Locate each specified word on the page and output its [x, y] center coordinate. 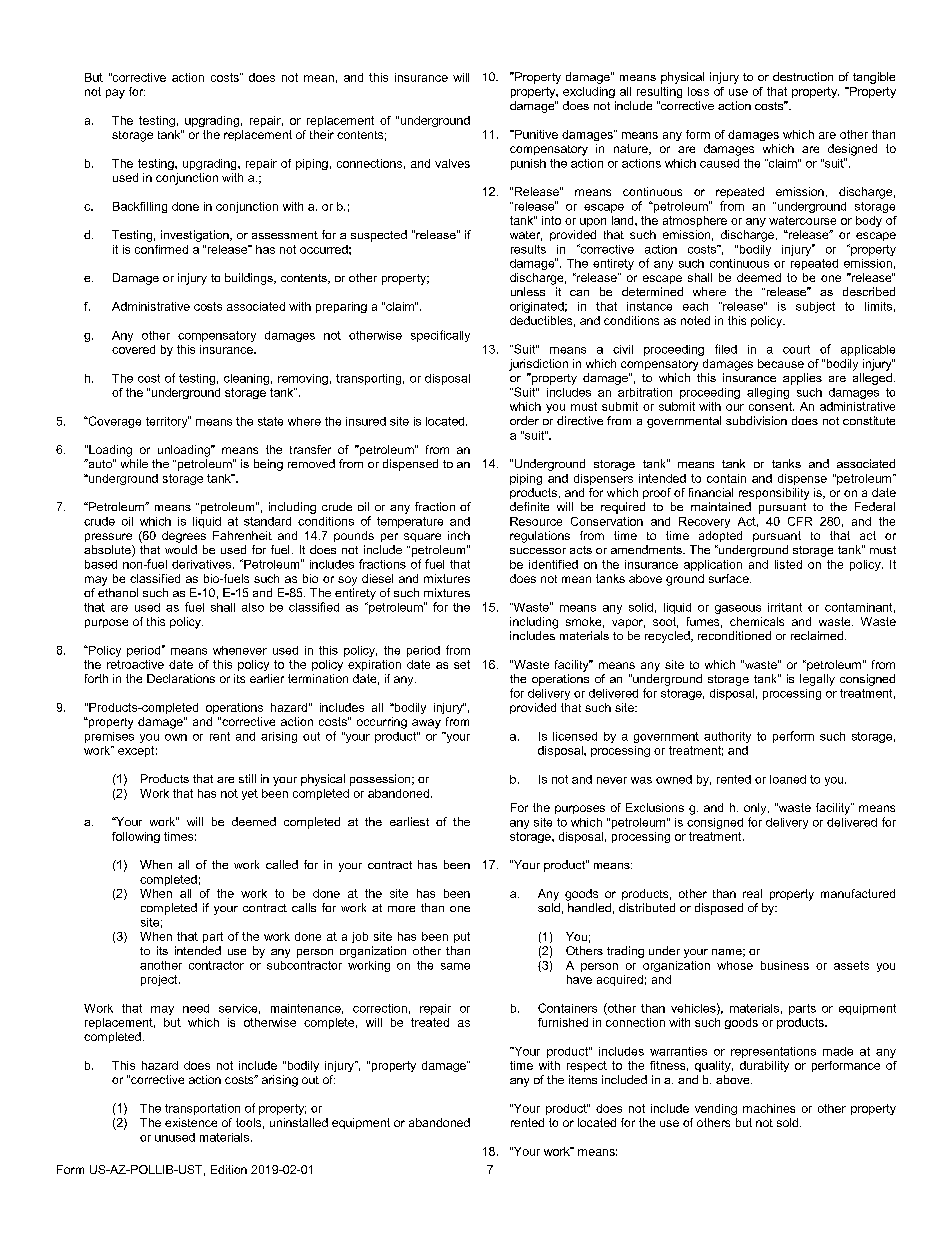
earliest [409, 821]
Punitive [535, 134]
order [524, 420]
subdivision [756, 420]
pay [115, 94]
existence [191, 1122]
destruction [803, 76]
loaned [788, 779]
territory [167, 422]
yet [250, 794]
